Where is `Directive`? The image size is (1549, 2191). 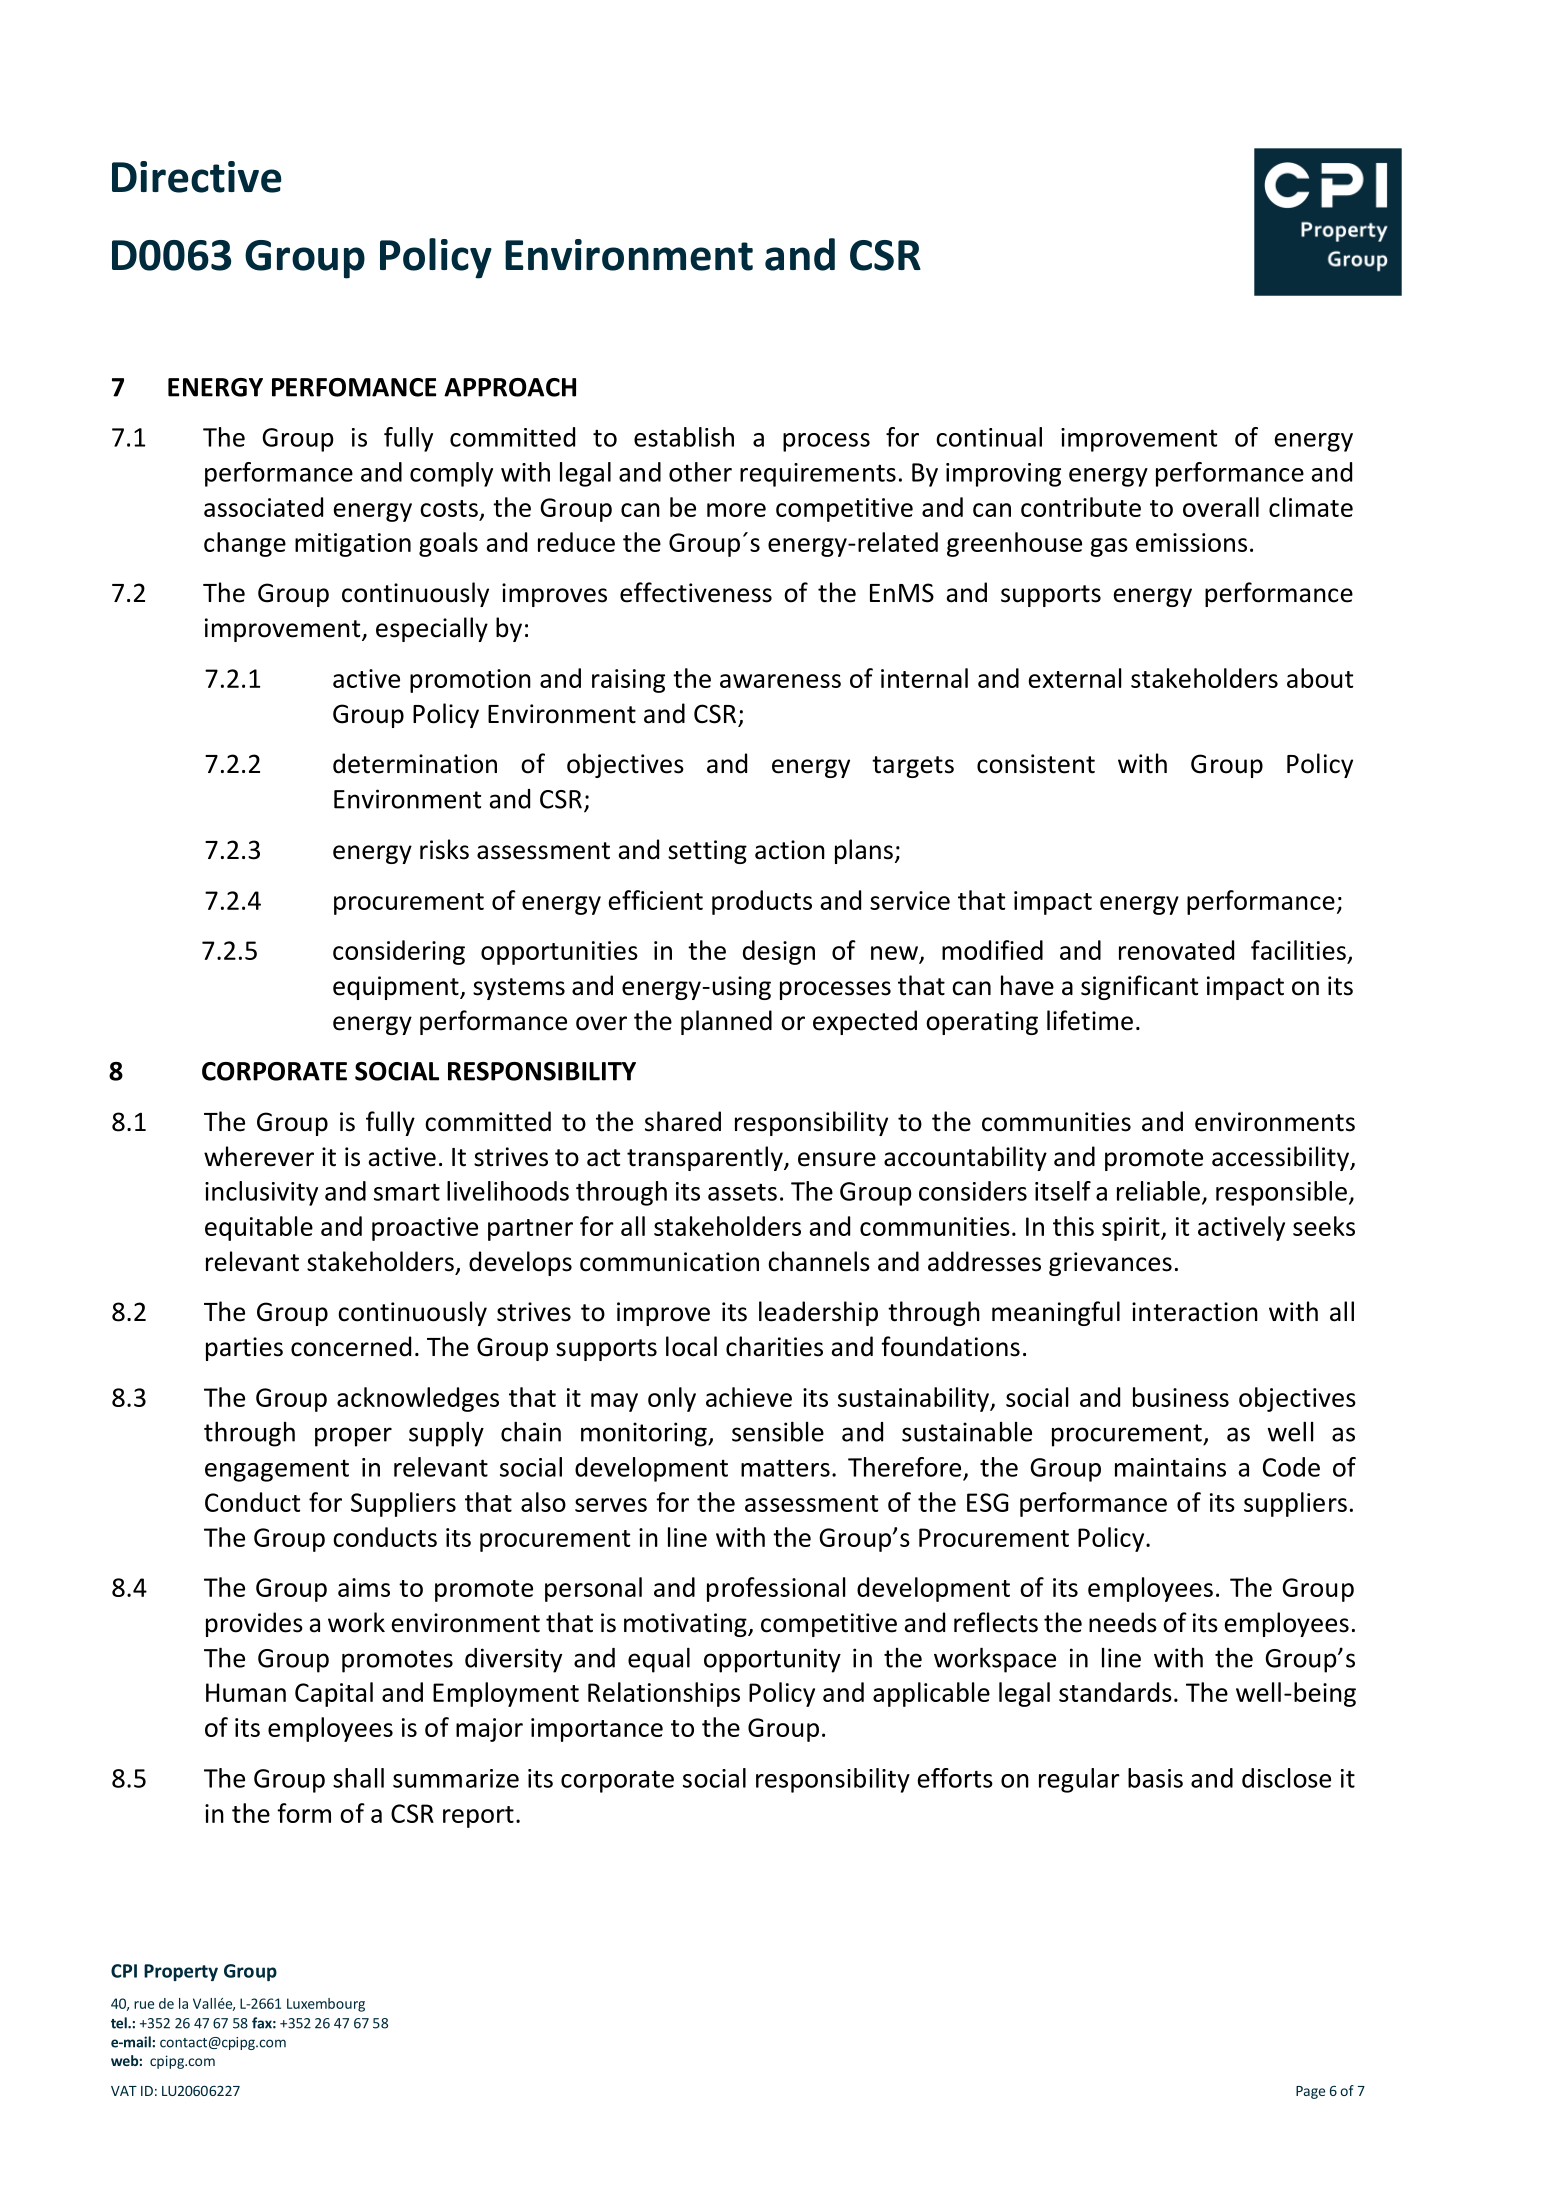 Directive is located at coordinates (197, 177).
